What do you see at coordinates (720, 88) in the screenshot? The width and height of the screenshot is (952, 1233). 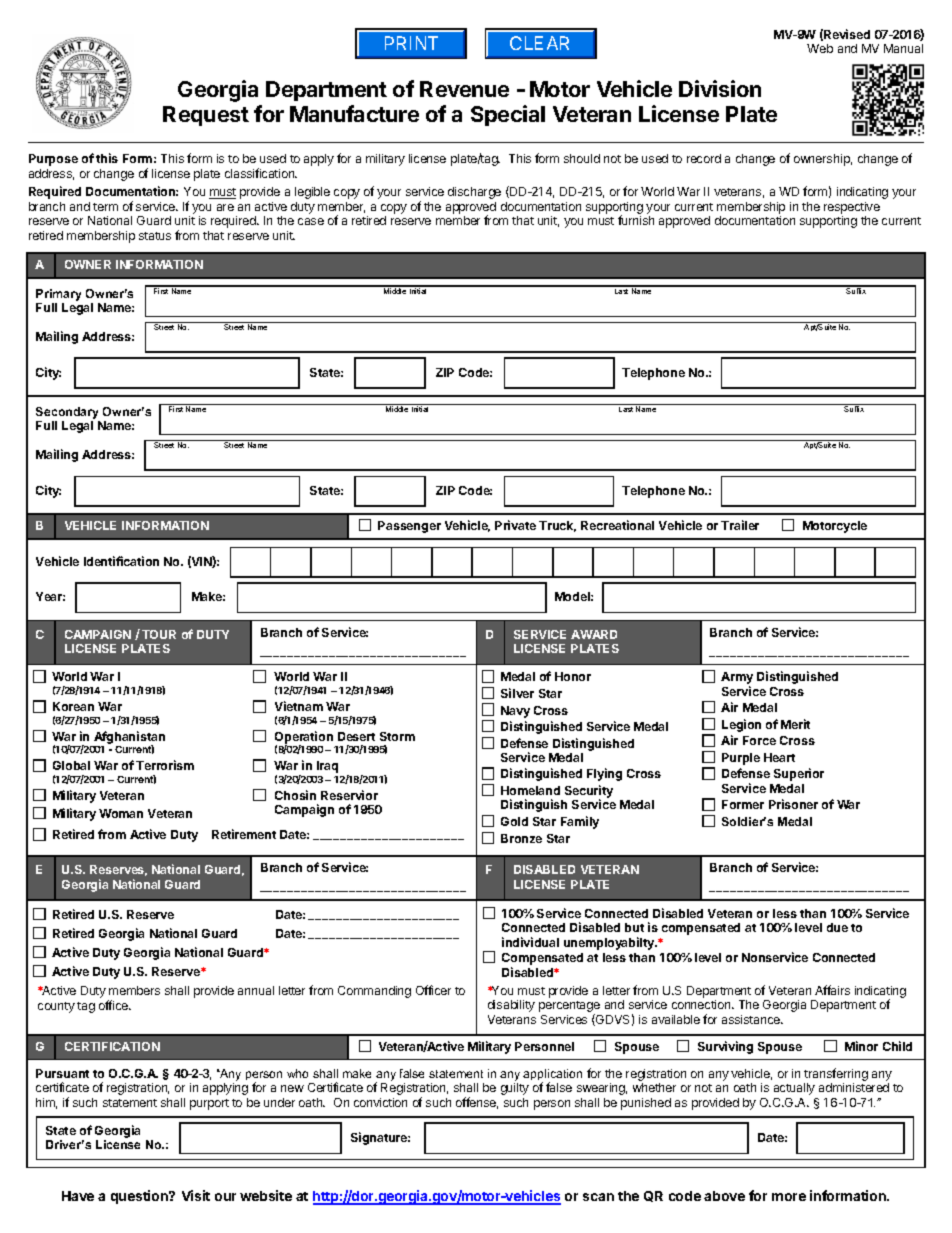 I see `Division` at bounding box center [720, 88].
